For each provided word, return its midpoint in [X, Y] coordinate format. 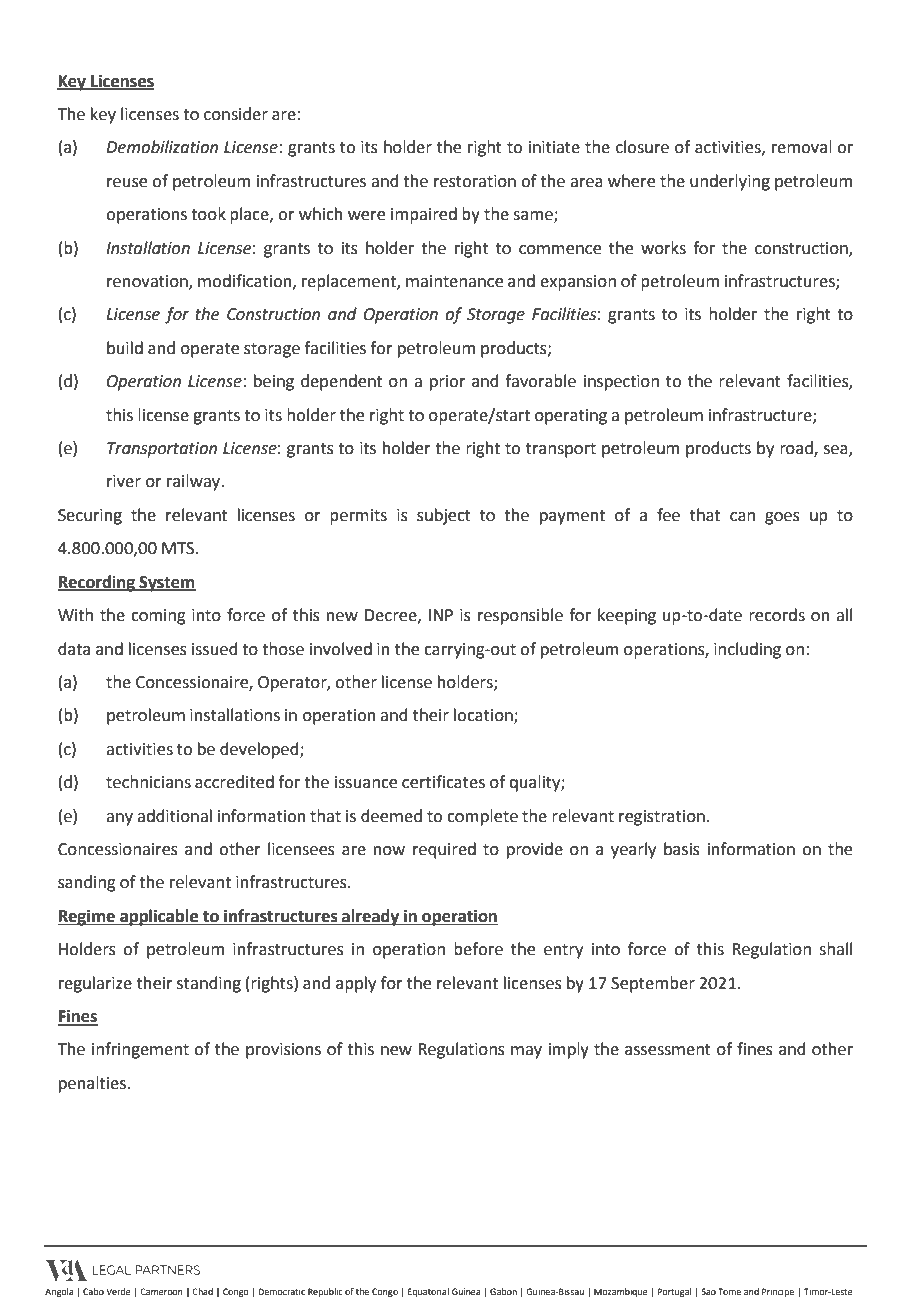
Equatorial [428, 1292]
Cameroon [161, 1291]
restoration [475, 181]
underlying [730, 182]
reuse [127, 183]
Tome [729, 1291]
